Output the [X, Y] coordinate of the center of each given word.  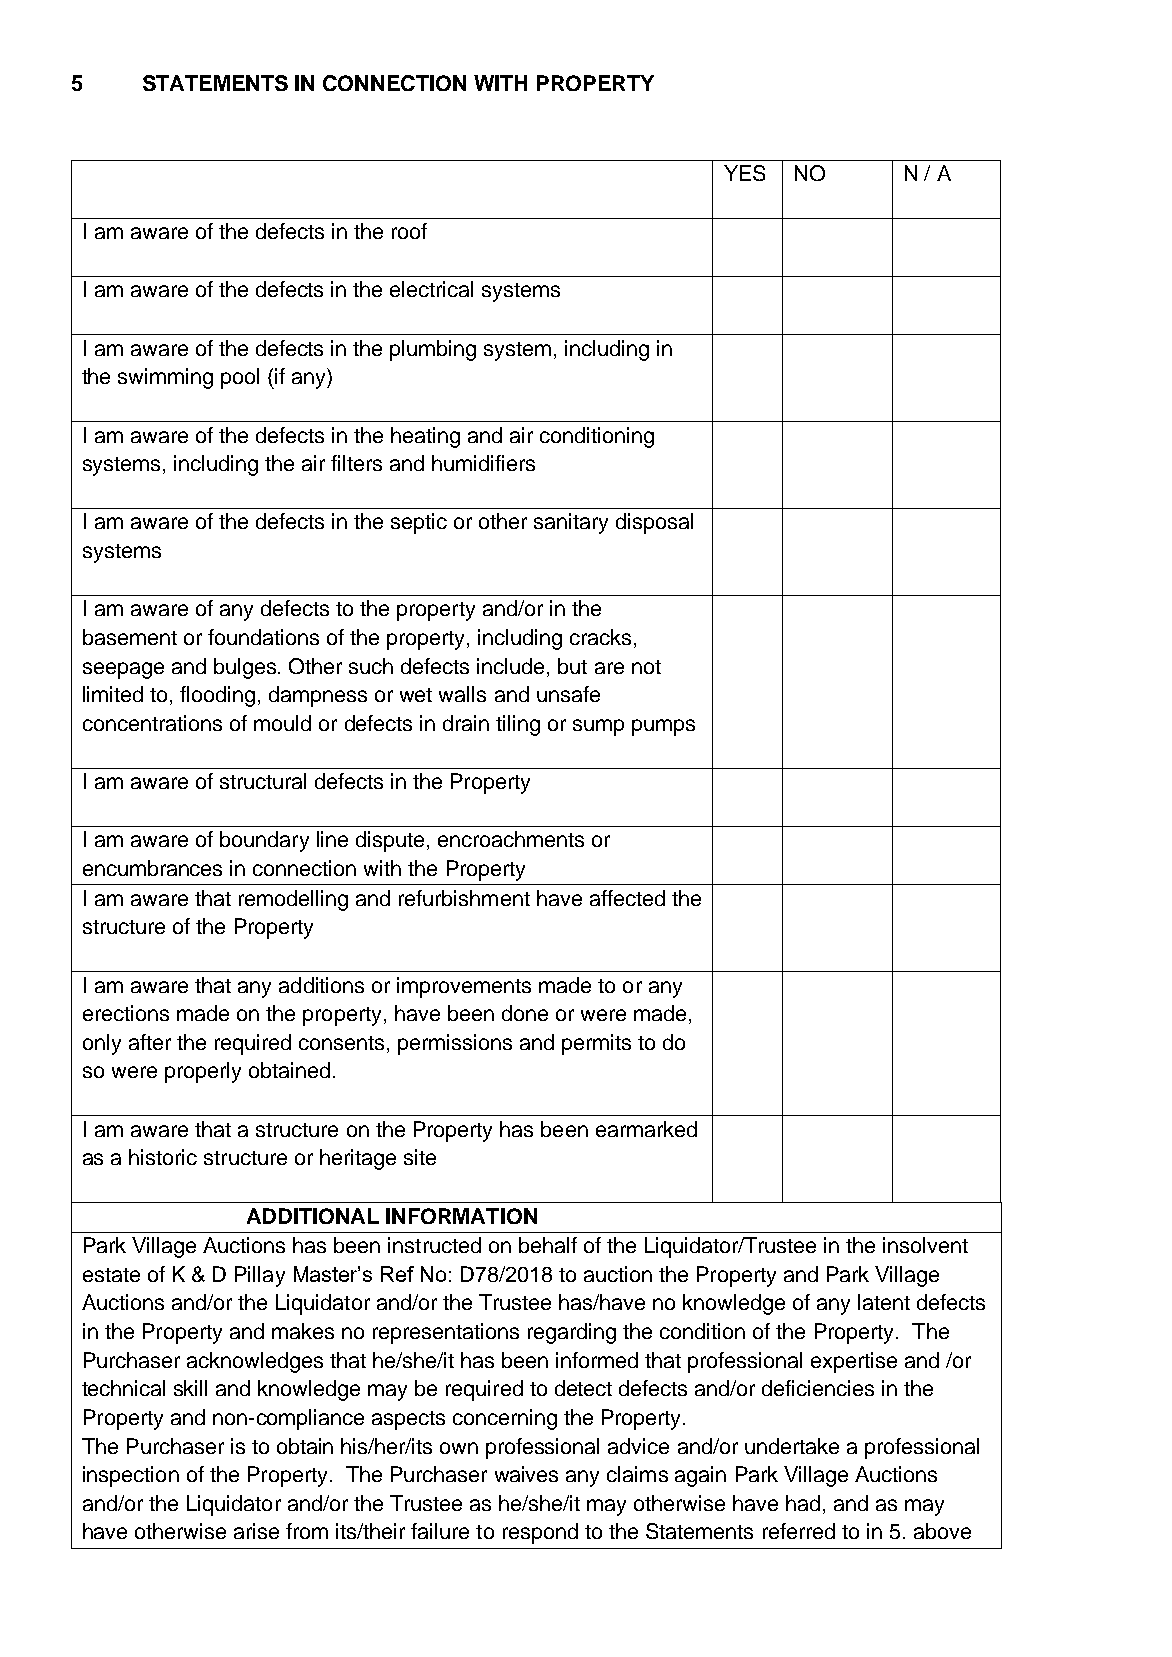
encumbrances [152, 868]
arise [256, 1531]
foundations [263, 637]
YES [744, 173]
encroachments [511, 839]
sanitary [571, 523]
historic [163, 1157]
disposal [654, 523]
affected [627, 898]
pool [240, 378]
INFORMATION [461, 1216]
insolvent [925, 1245]
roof [409, 231]
